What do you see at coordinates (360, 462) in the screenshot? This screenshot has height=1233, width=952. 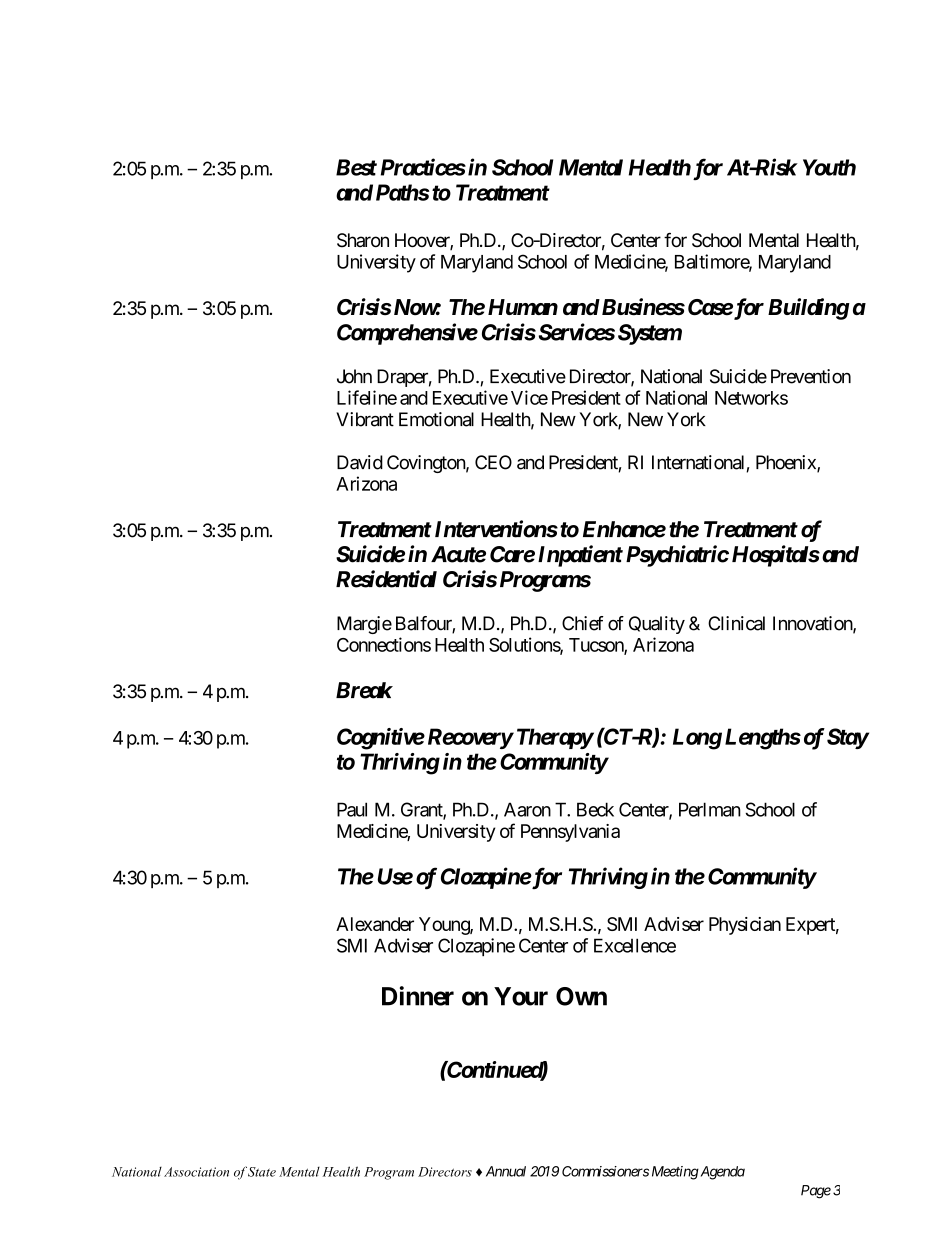 I see `David` at bounding box center [360, 462].
